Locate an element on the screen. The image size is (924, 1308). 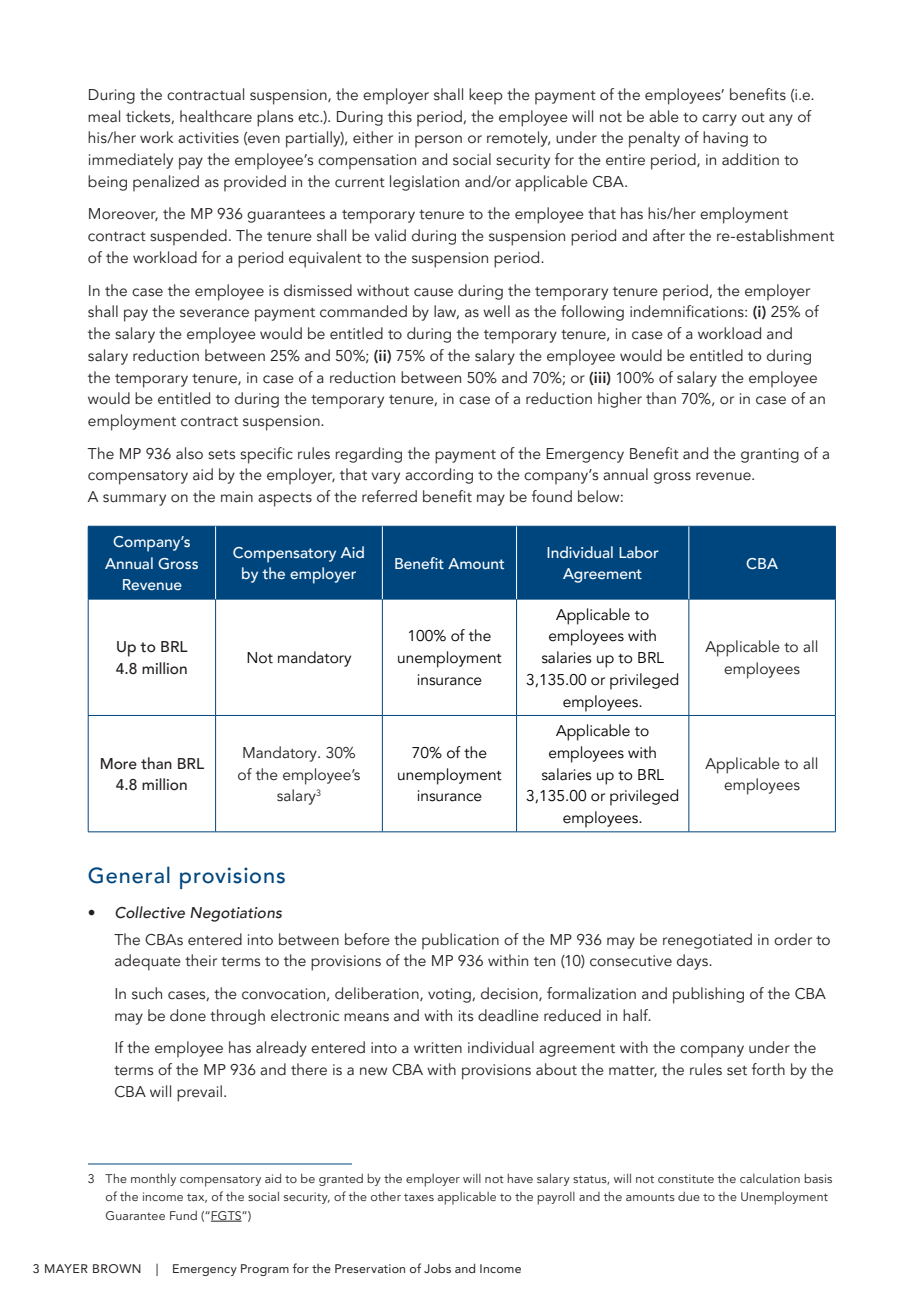
Fund is located at coordinates (183, 1215).
